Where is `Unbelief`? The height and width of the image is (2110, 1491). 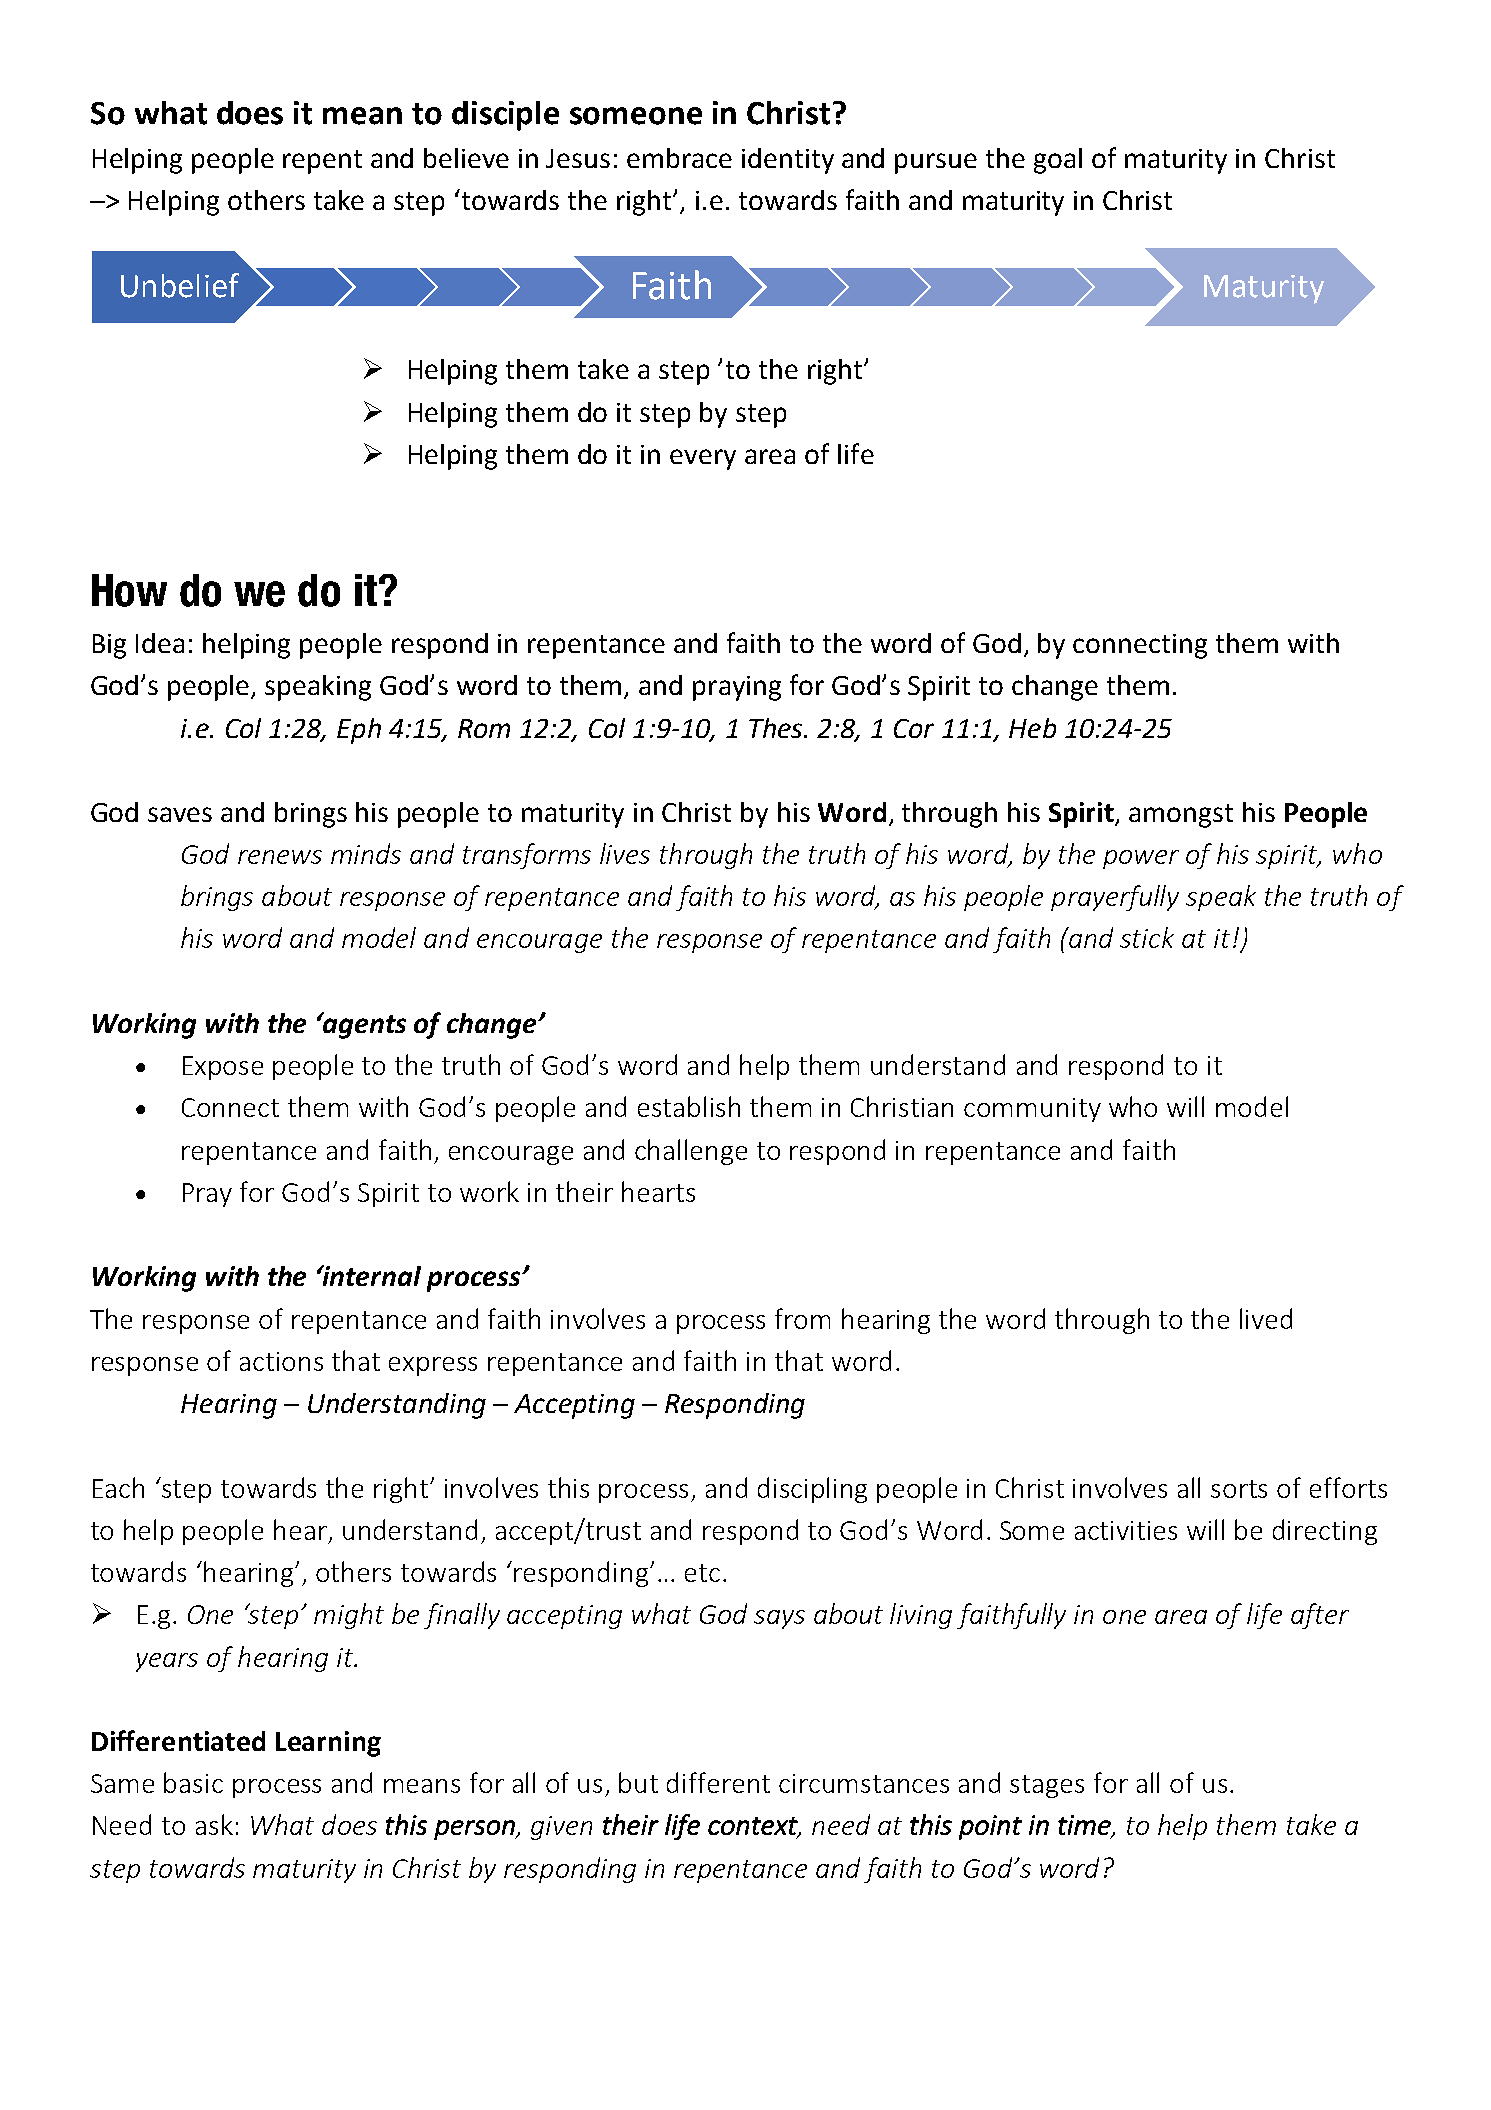 Unbelief is located at coordinates (180, 285).
